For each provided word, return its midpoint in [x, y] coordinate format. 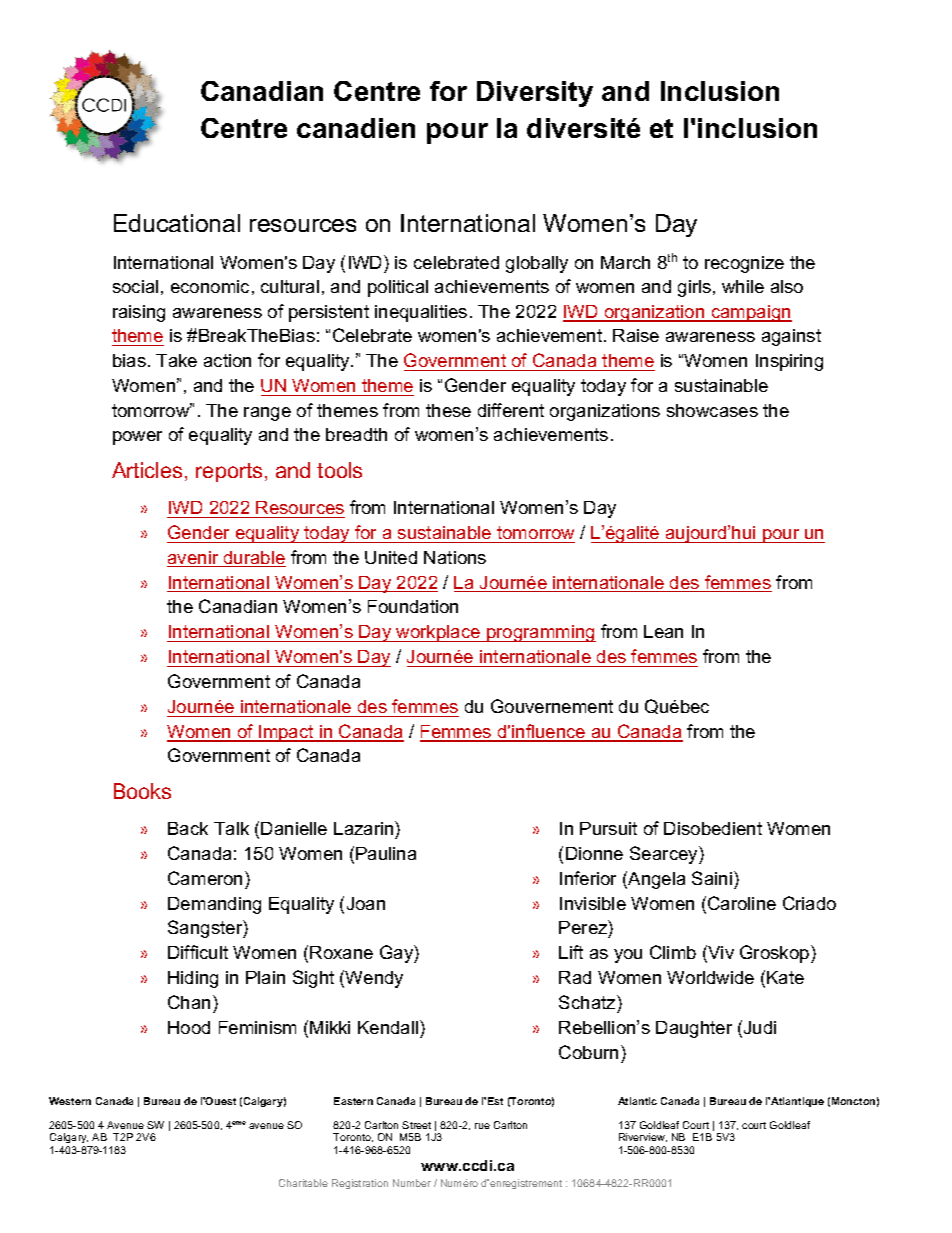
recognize [744, 264]
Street [416, 1125]
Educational [177, 223]
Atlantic [637, 1101]
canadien [356, 128]
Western [70, 1101]
